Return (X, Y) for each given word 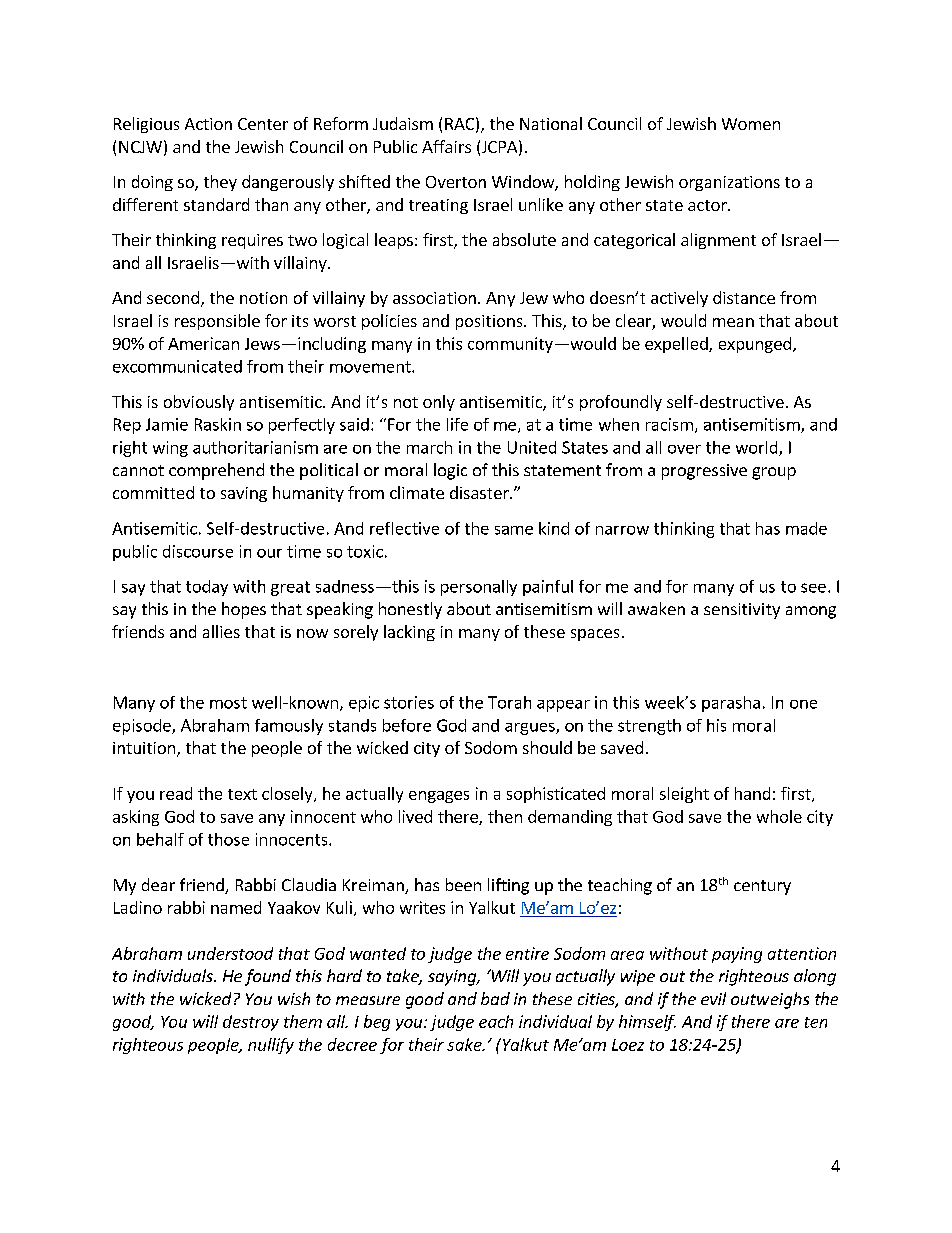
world (758, 448)
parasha (731, 704)
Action (208, 124)
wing (170, 449)
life (457, 424)
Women (751, 124)
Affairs (446, 146)
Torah (509, 702)
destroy (251, 1023)
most (228, 703)
